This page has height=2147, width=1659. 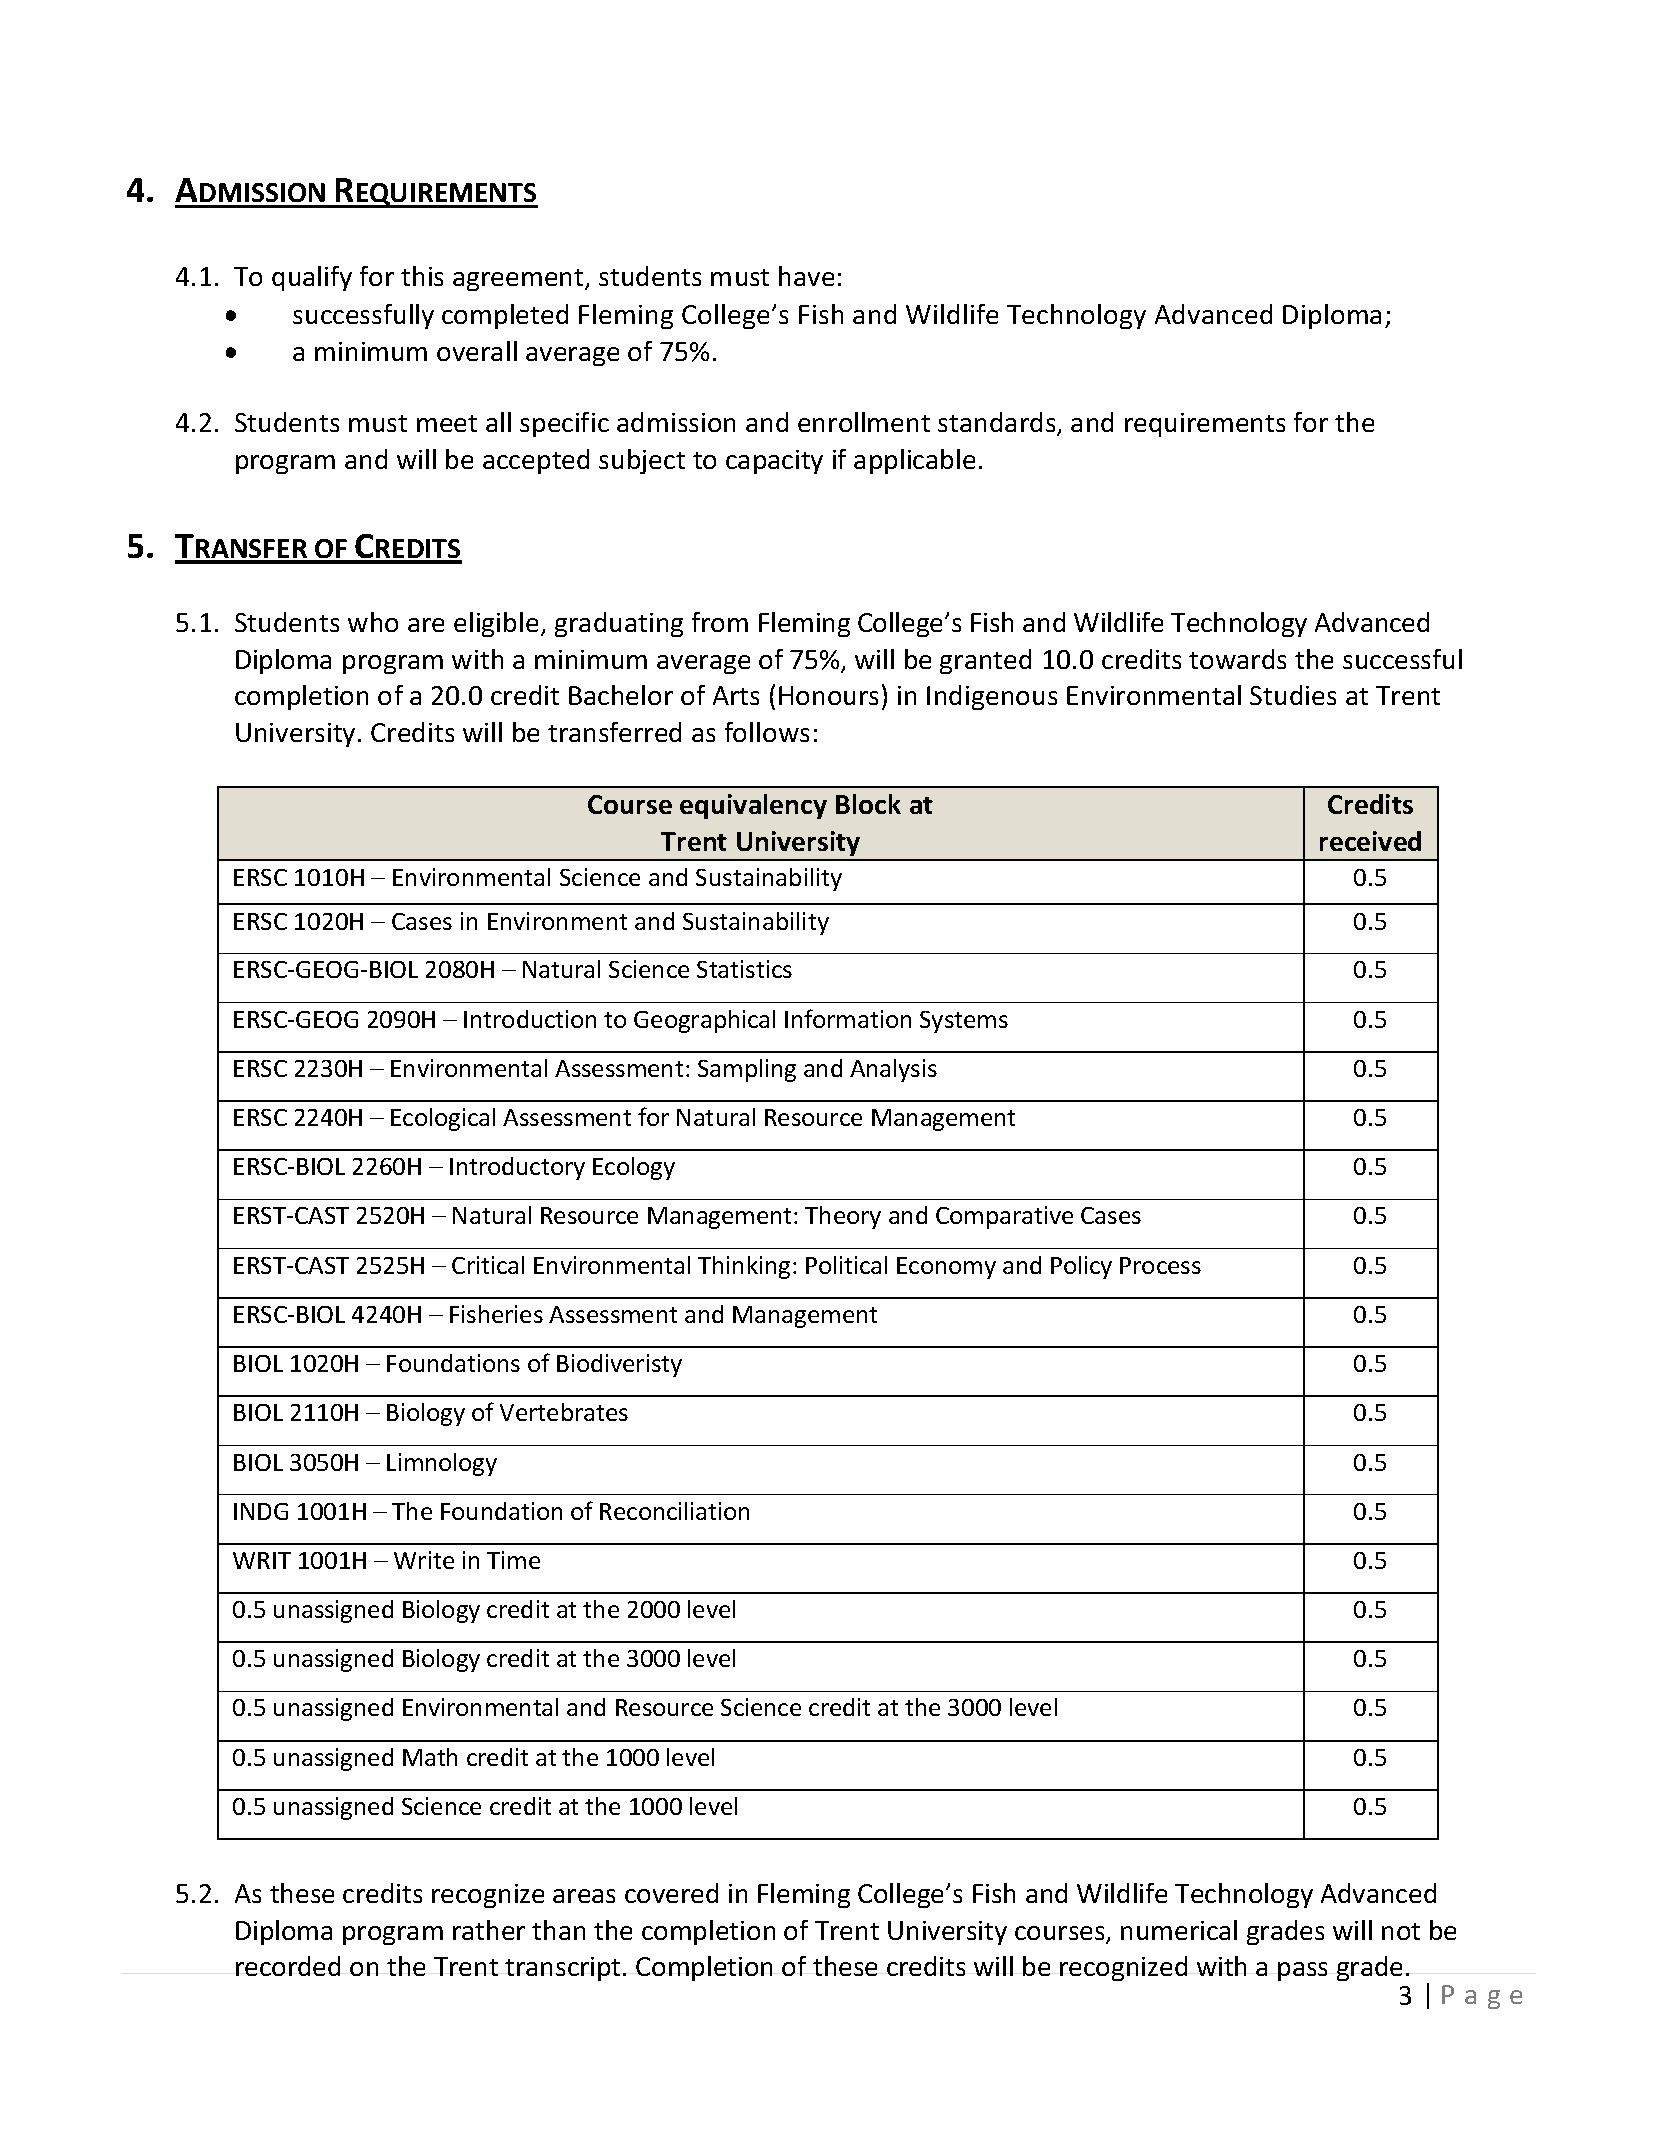 I want to click on received, so click(x=1370, y=841).
